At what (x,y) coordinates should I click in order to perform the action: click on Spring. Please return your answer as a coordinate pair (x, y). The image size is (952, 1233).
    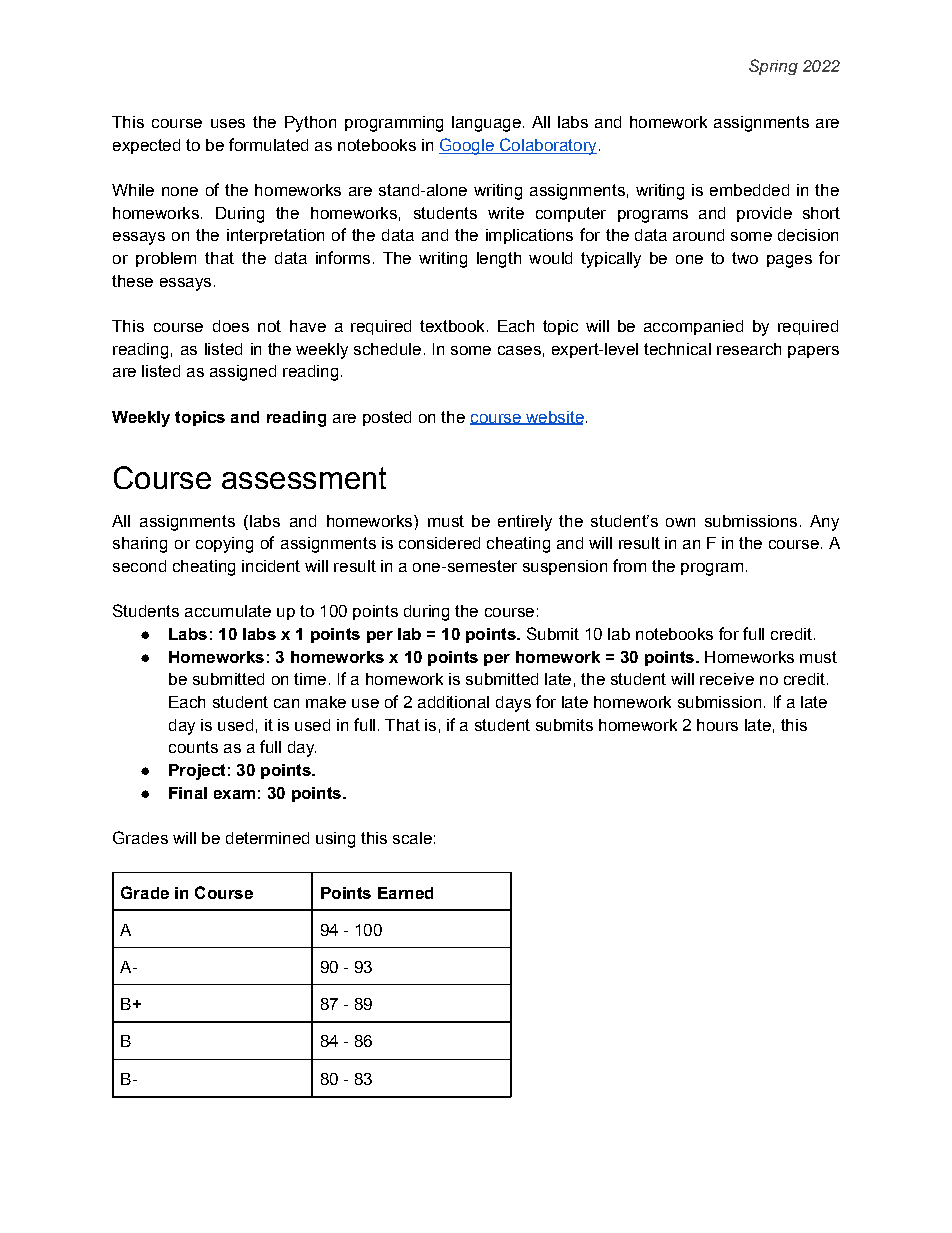
    Looking at the image, I should click on (773, 67).
